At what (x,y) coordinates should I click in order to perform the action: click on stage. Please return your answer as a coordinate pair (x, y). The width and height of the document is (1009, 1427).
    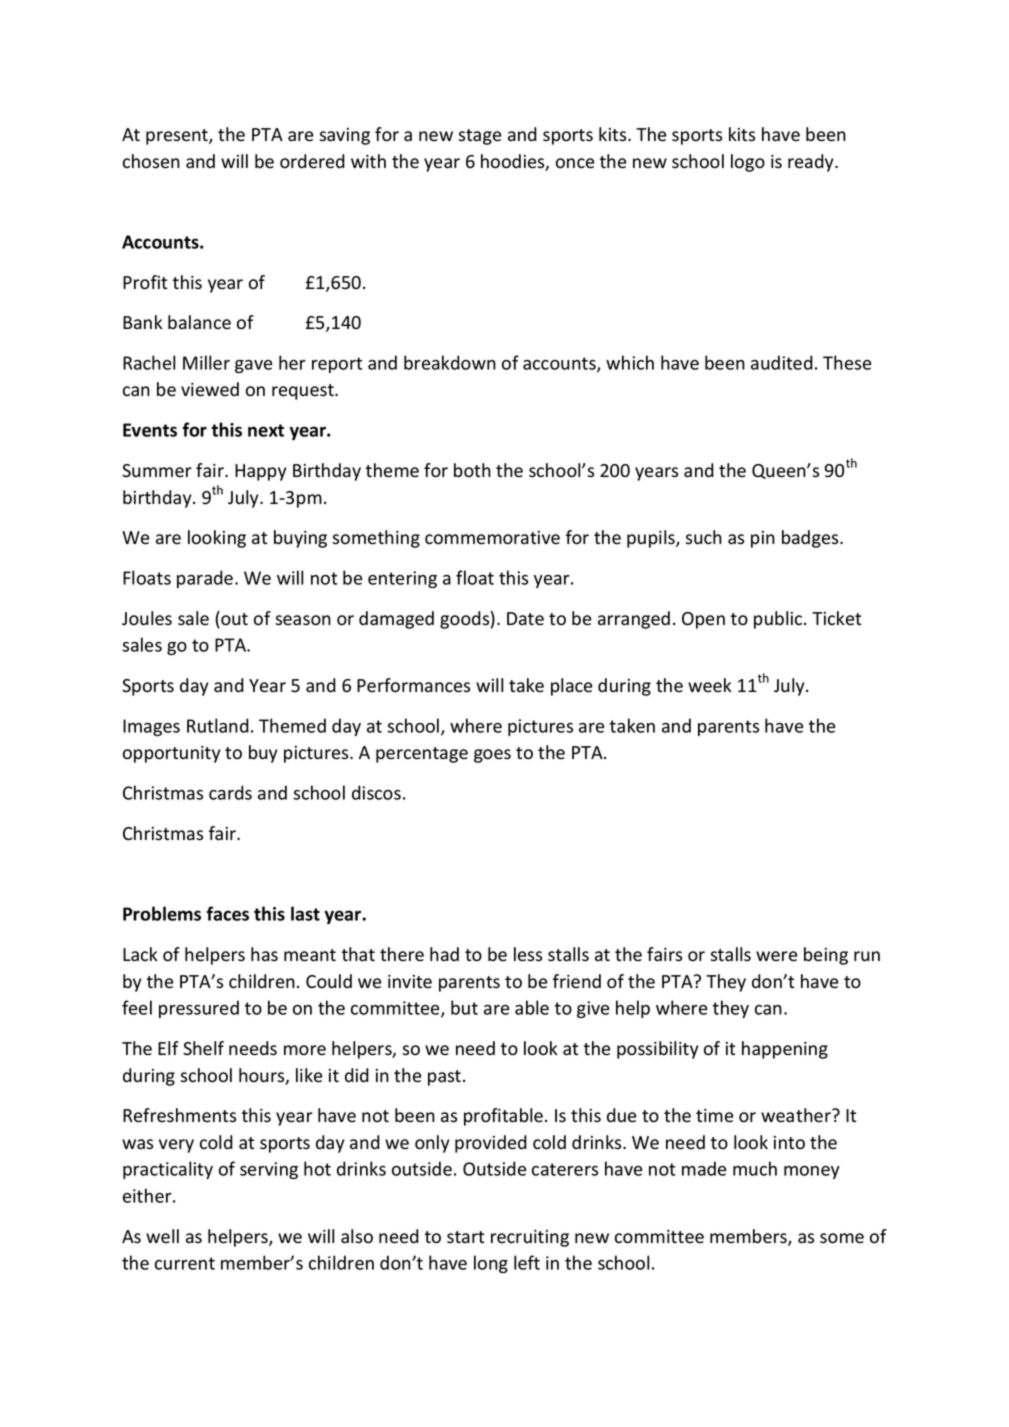
    Looking at the image, I should click on (479, 137).
